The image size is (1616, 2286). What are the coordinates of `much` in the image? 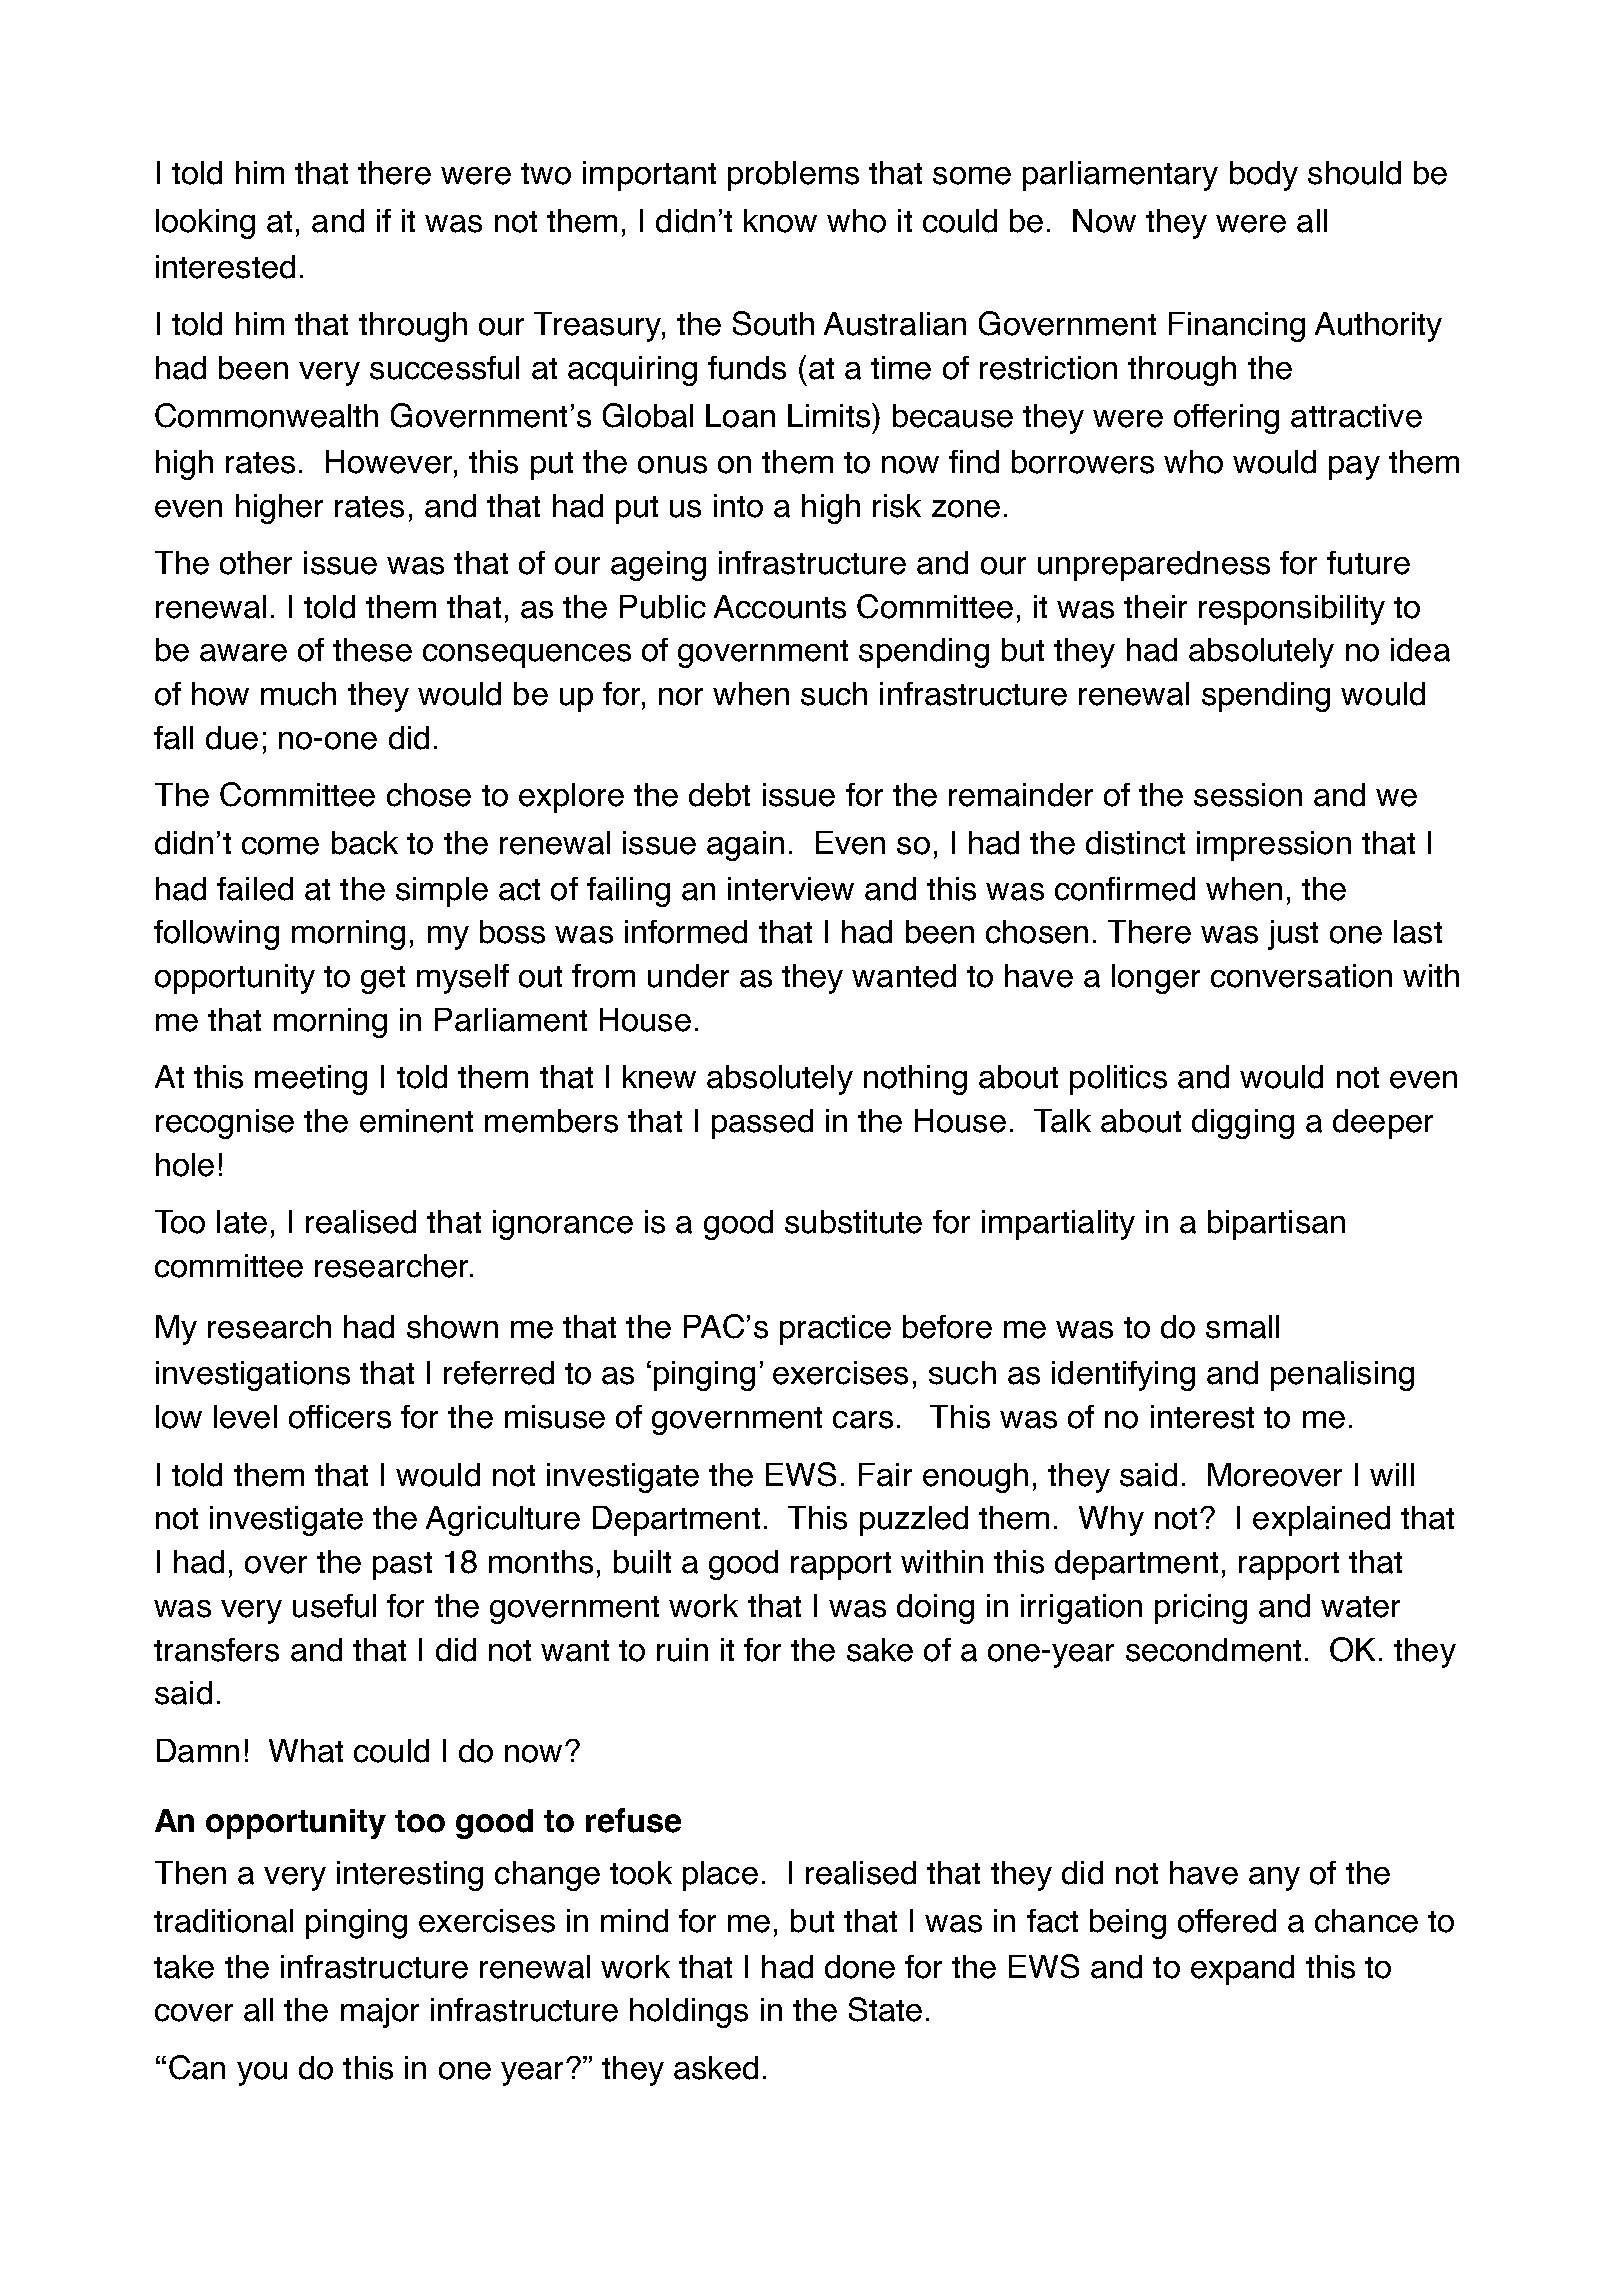 It's located at (298, 694).
